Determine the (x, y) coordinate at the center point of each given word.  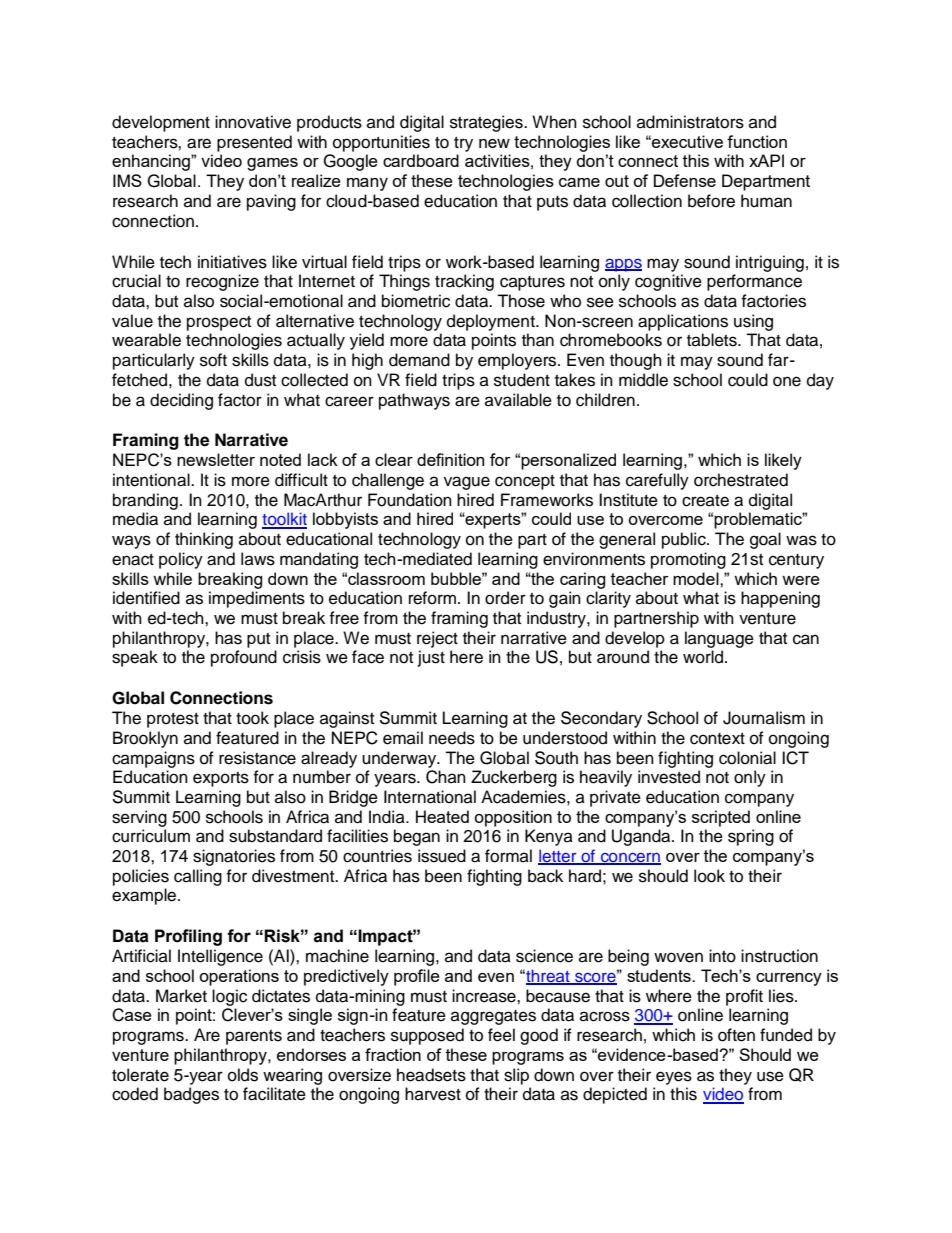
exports (221, 779)
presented (254, 143)
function (757, 141)
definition (450, 459)
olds (243, 1075)
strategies (487, 123)
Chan (446, 777)
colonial (747, 758)
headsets (431, 1075)
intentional (152, 480)
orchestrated (741, 480)
